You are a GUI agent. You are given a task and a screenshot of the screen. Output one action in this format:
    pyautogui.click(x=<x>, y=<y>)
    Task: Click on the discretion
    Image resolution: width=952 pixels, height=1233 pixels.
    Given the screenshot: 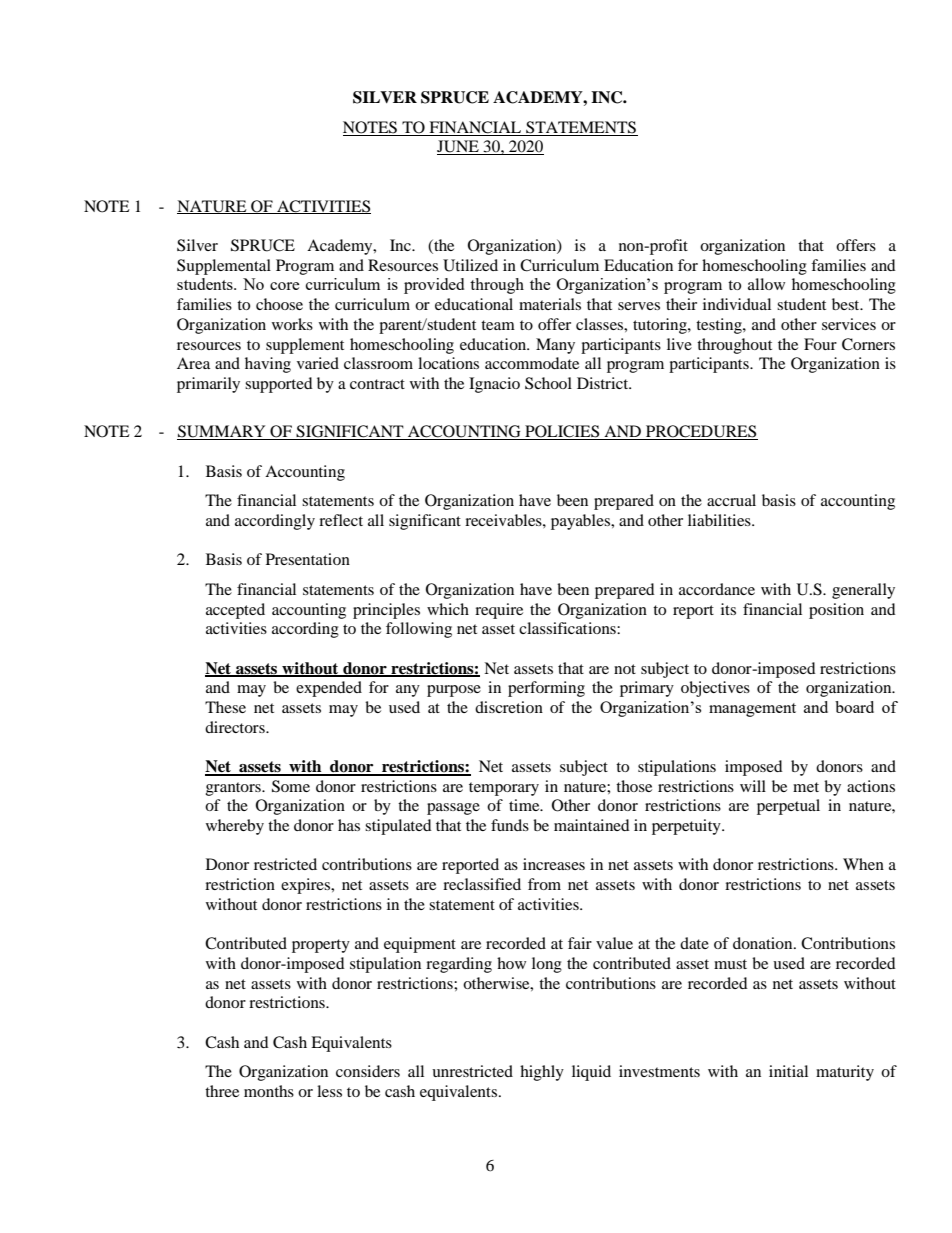 What is the action you would take?
    pyautogui.click(x=509, y=707)
